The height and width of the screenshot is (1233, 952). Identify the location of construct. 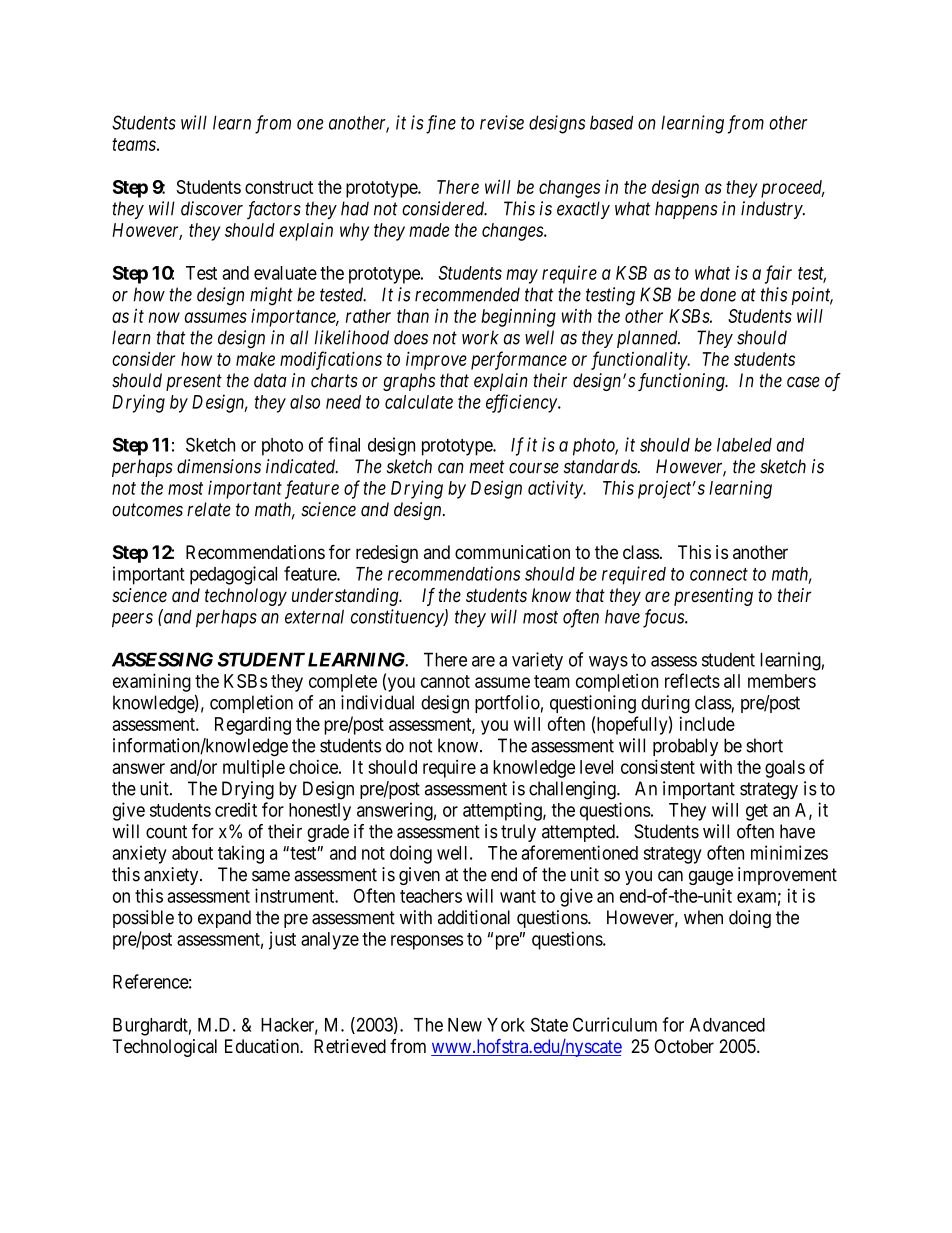
(279, 187).
